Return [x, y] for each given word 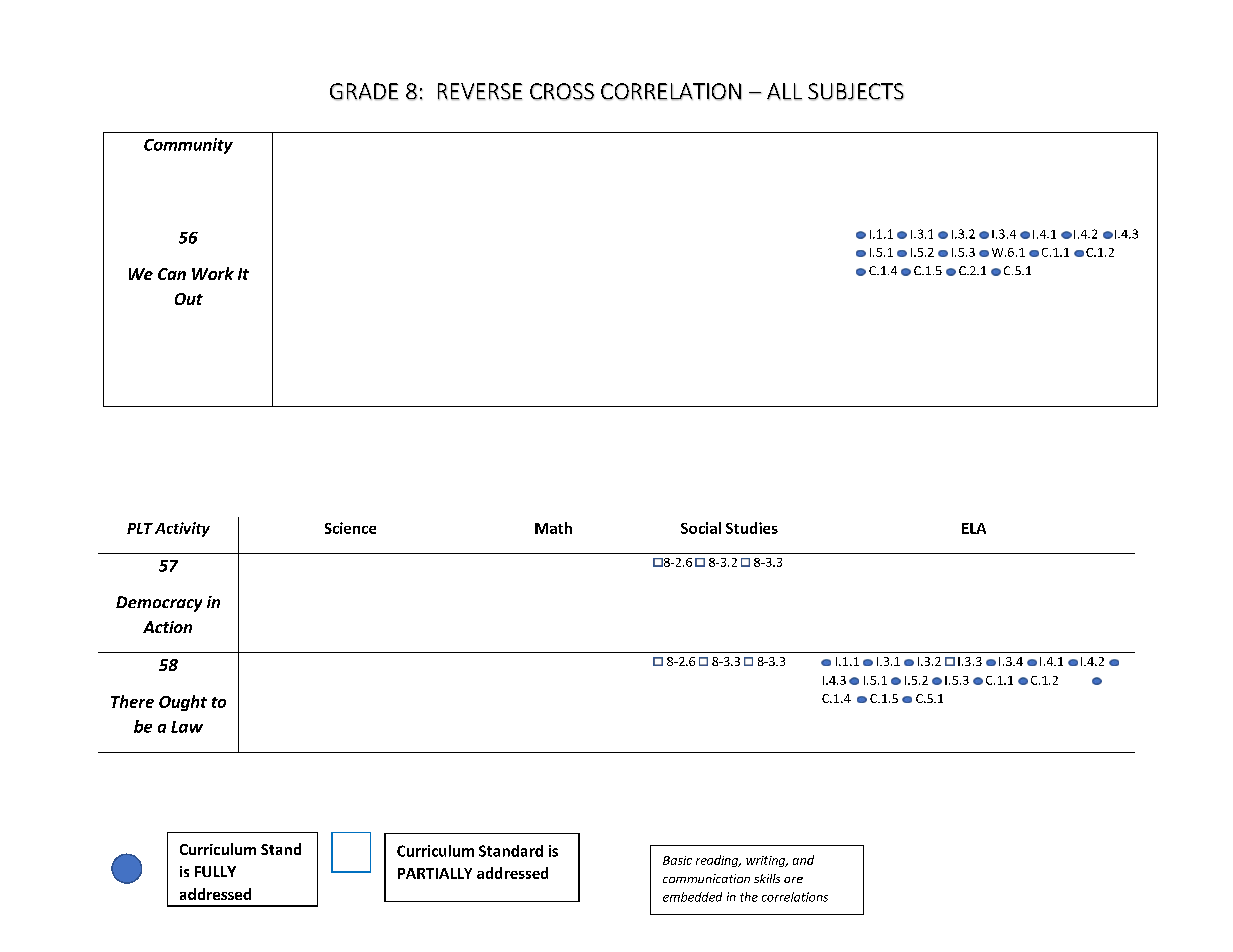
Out [189, 299]
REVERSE [480, 92]
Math [553, 528]
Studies [752, 528]
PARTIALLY [435, 873]
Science [350, 528]
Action [167, 627]
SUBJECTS [856, 92]
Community [188, 146]
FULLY [215, 871]
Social [701, 528]
